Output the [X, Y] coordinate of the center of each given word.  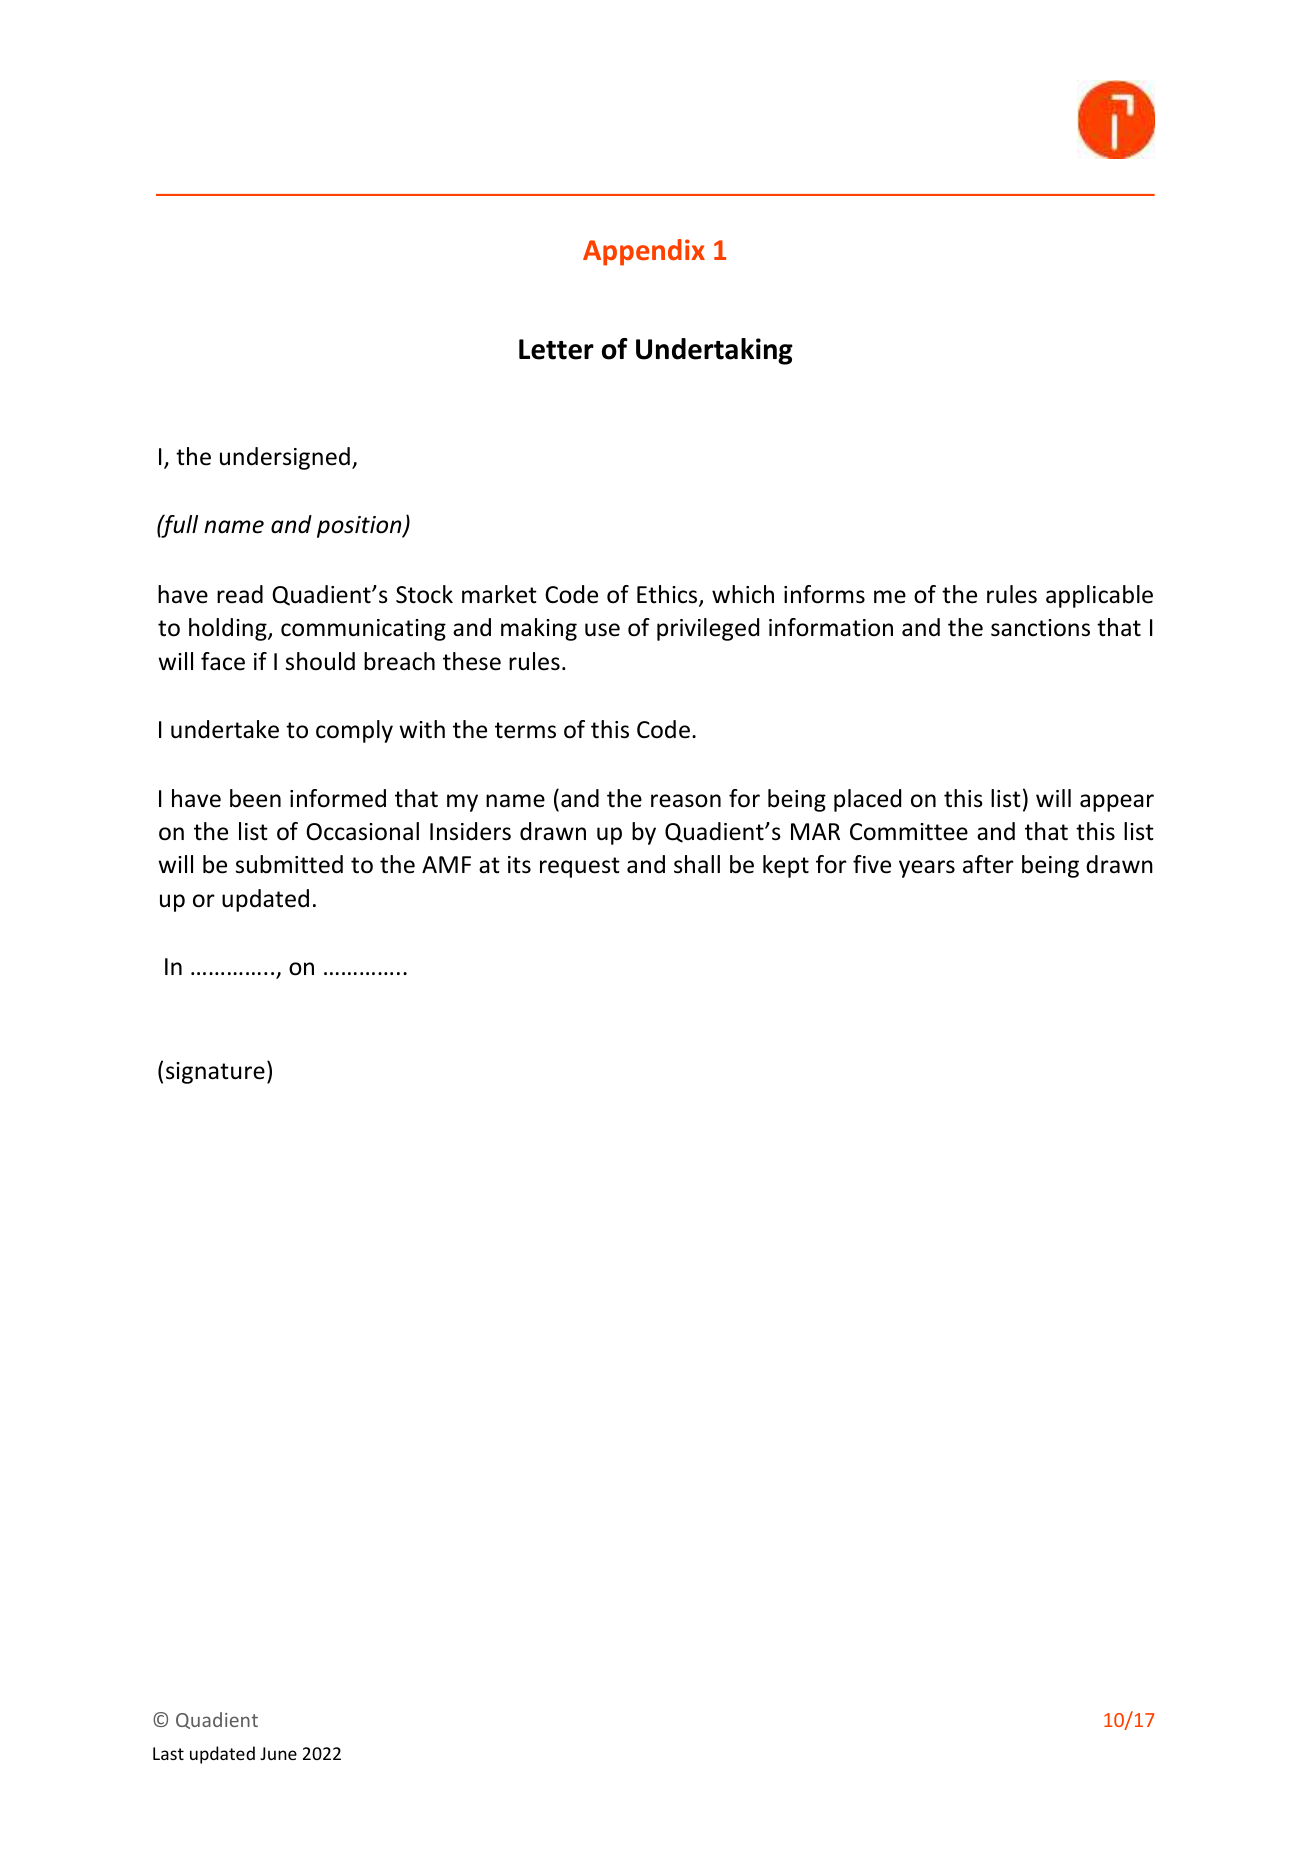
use [602, 630]
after [988, 864]
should [320, 661]
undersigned [285, 458]
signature [215, 1073]
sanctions [1040, 628]
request [580, 867]
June [278, 1753]
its [519, 865]
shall [697, 864]
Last [168, 1753]
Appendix [644, 252]
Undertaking [714, 351]
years [927, 869]
